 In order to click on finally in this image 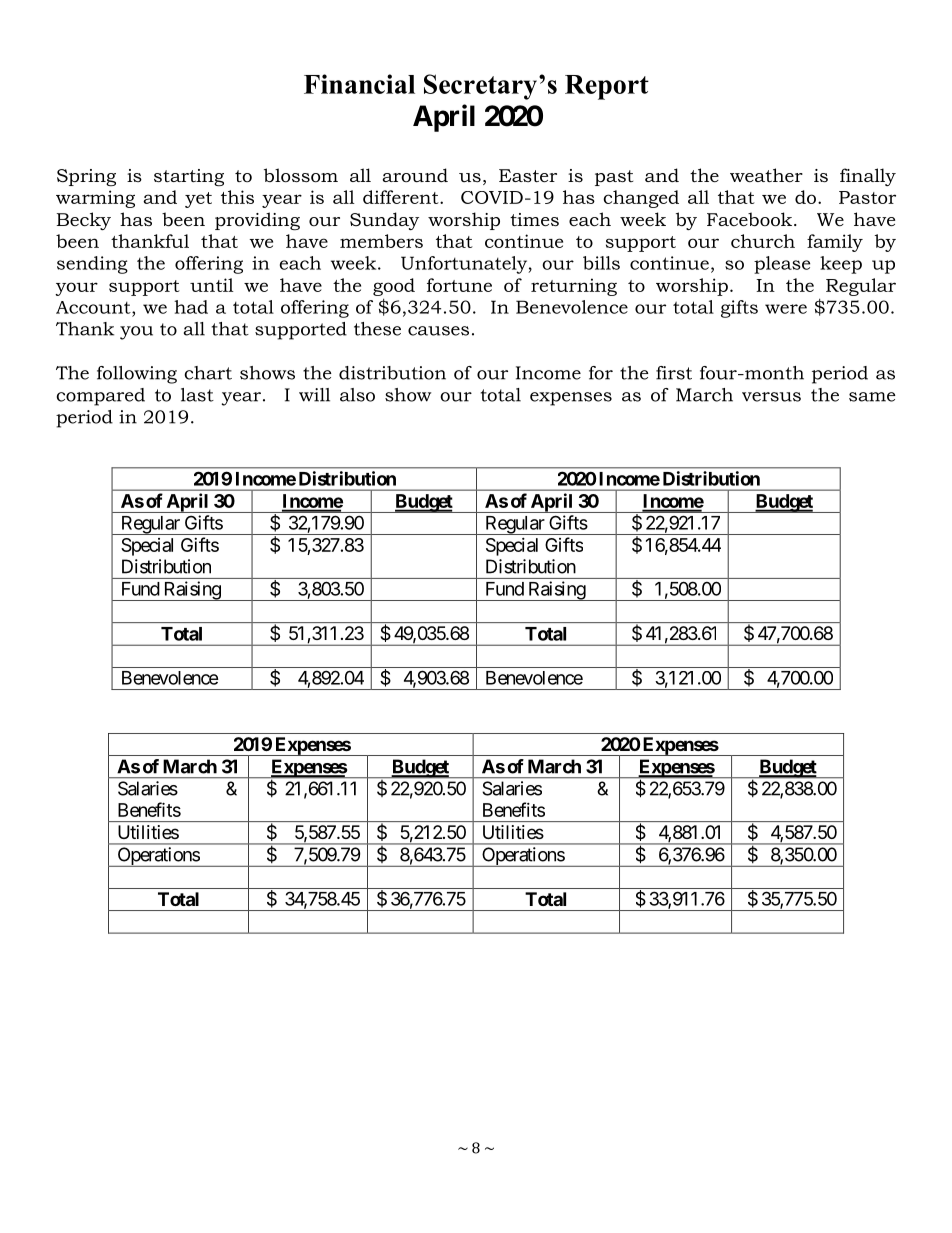, I will do `click(868, 177)`.
